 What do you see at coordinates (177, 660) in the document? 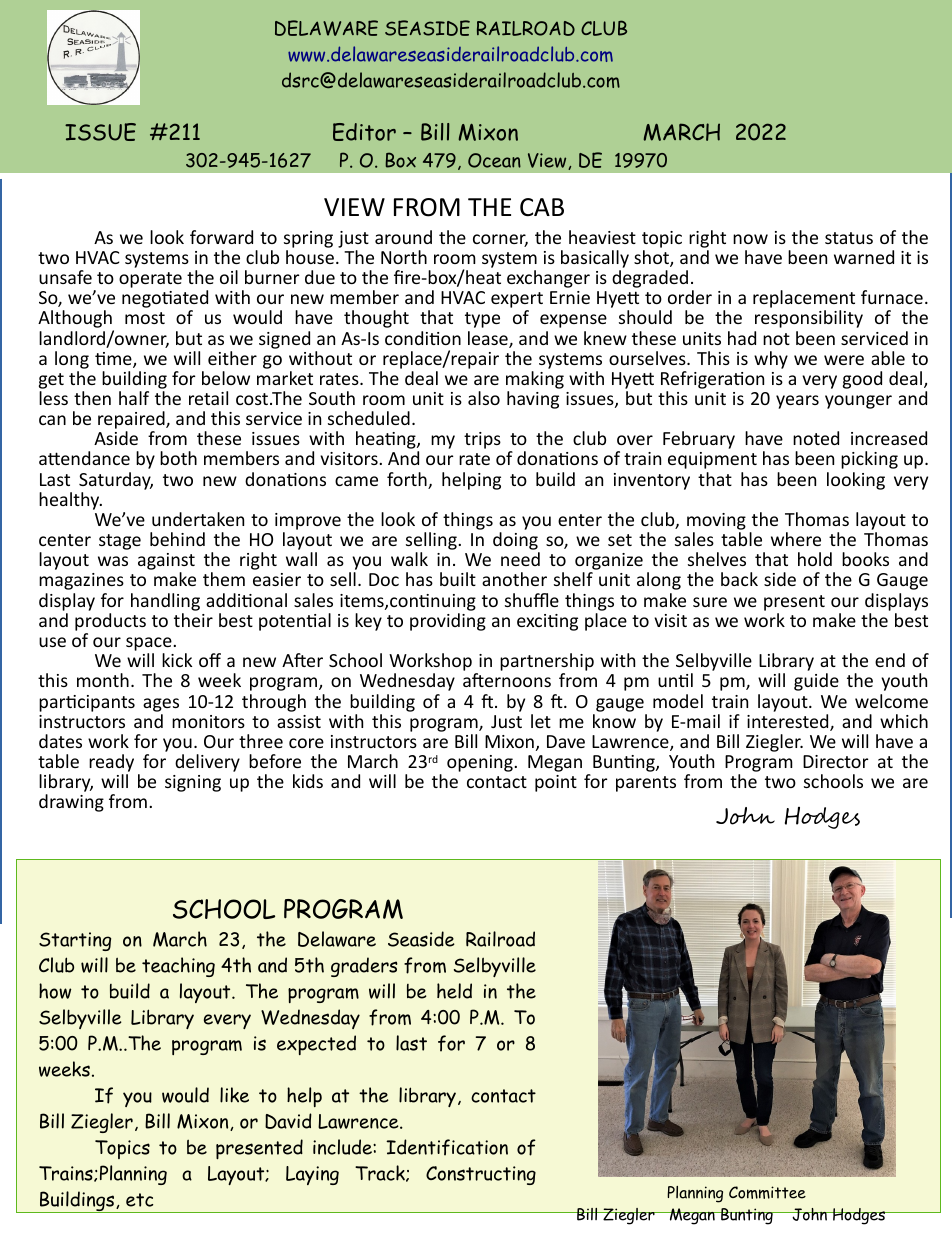
I see `kick` at bounding box center [177, 660].
